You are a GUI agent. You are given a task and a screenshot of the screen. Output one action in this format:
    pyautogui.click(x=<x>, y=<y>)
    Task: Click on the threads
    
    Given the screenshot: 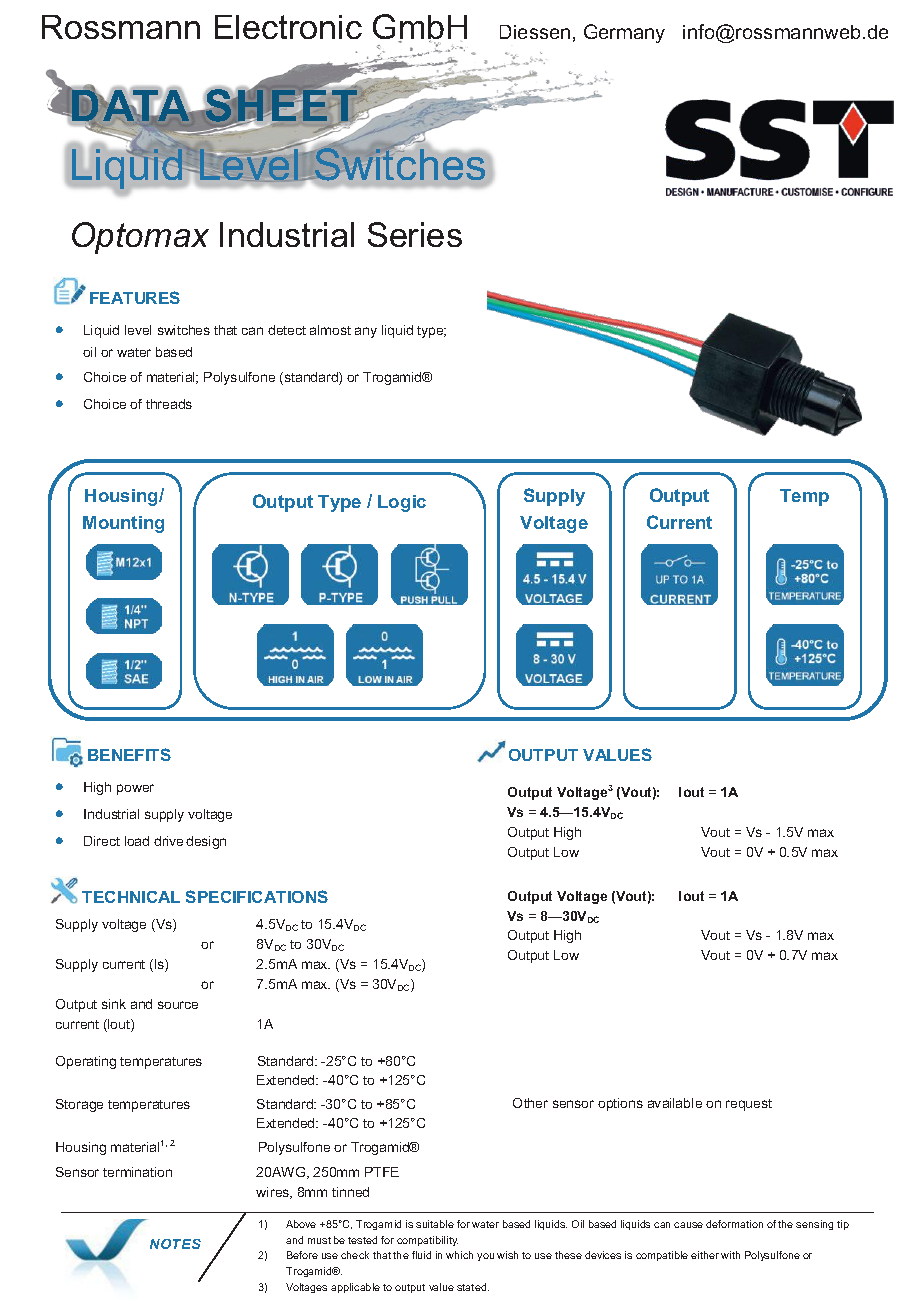 What is the action you would take?
    pyautogui.click(x=169, y=404)
